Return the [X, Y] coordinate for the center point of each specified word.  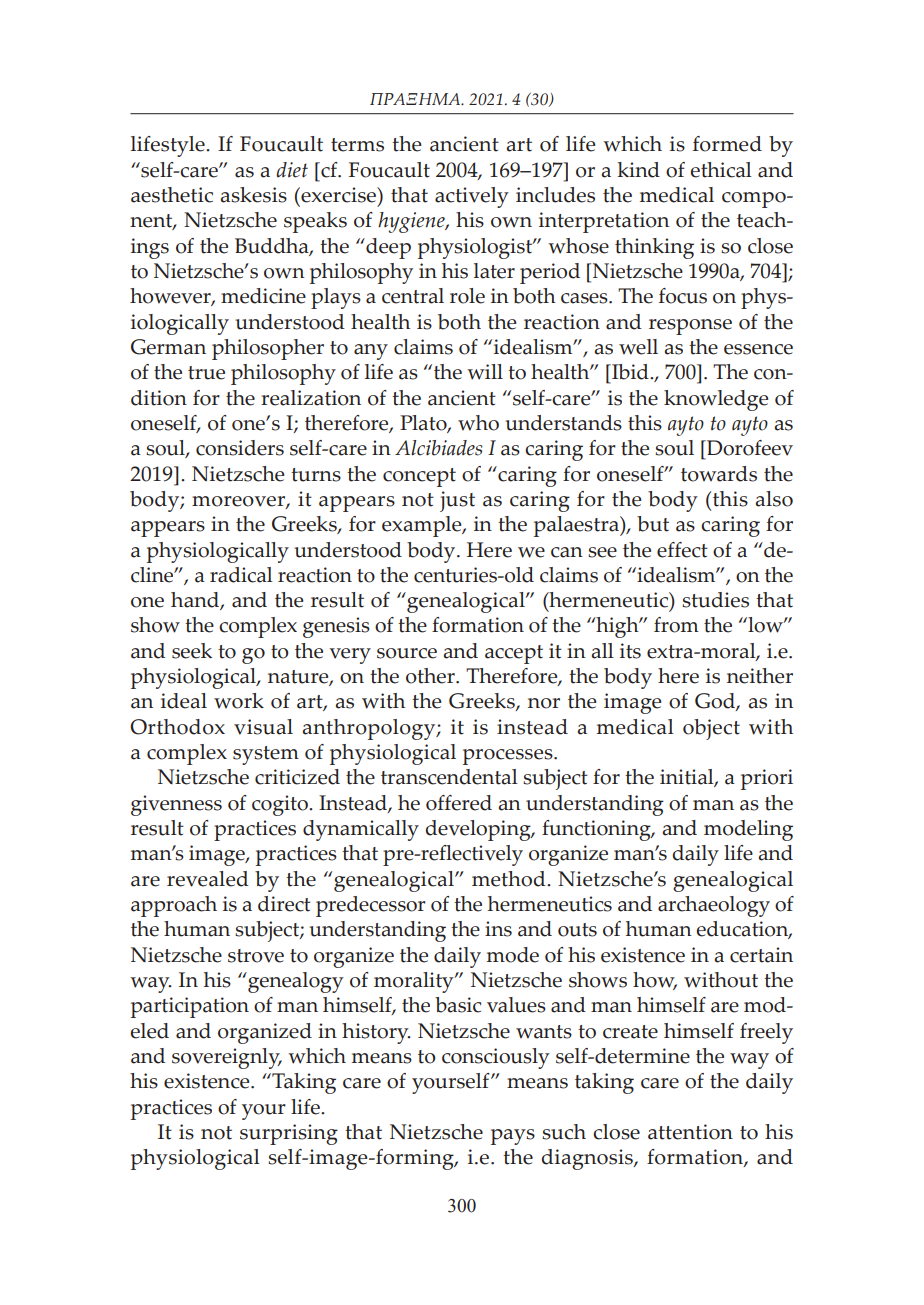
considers [240, 448]
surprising [289, 1134]
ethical [721, 170]
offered [459, 803]
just [457, 501]
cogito [281, 805]
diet [292, 170]
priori [767, 779]
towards [719, 474]
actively [472, 197]
